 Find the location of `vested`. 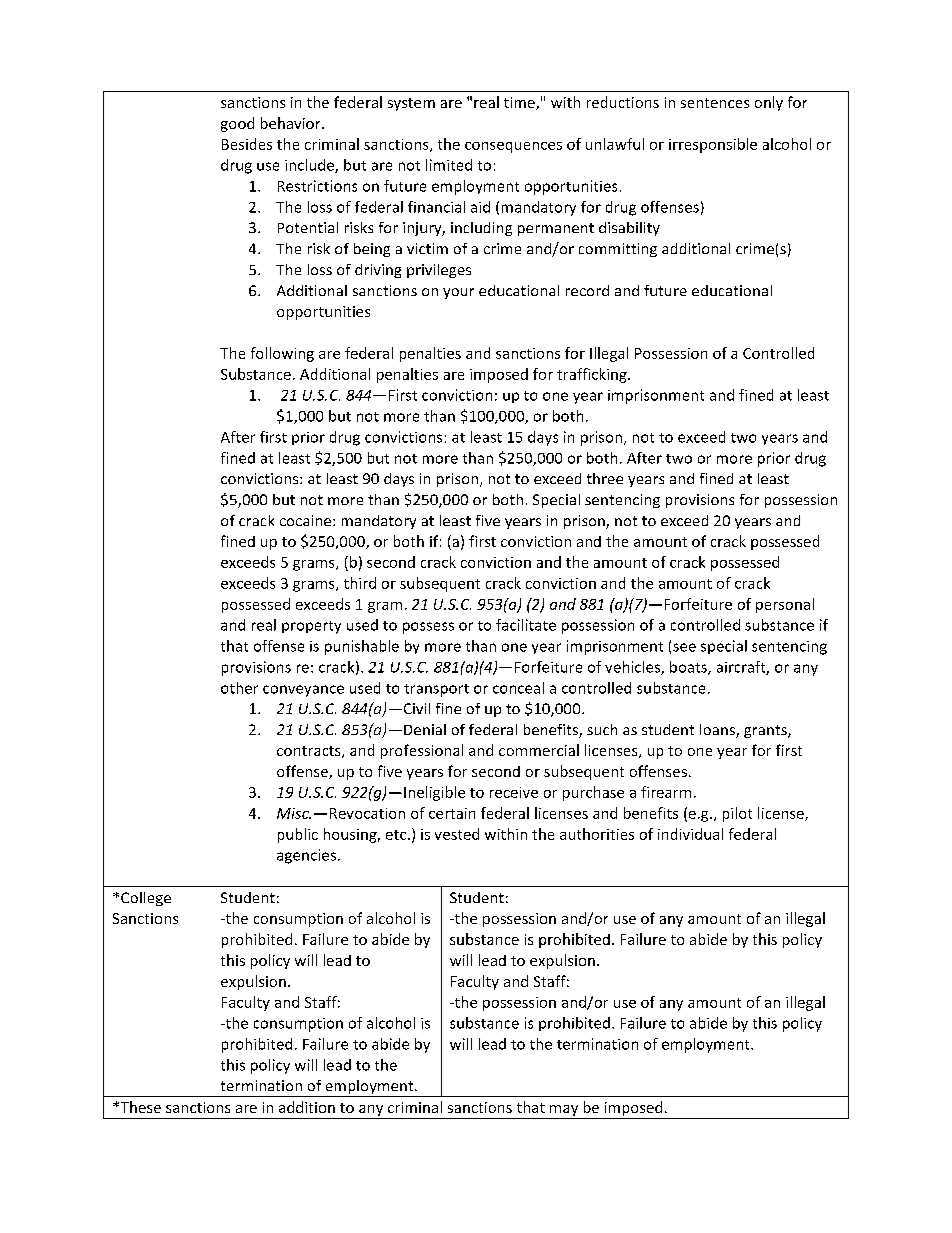

vested is located at coordinates (457, 834).
